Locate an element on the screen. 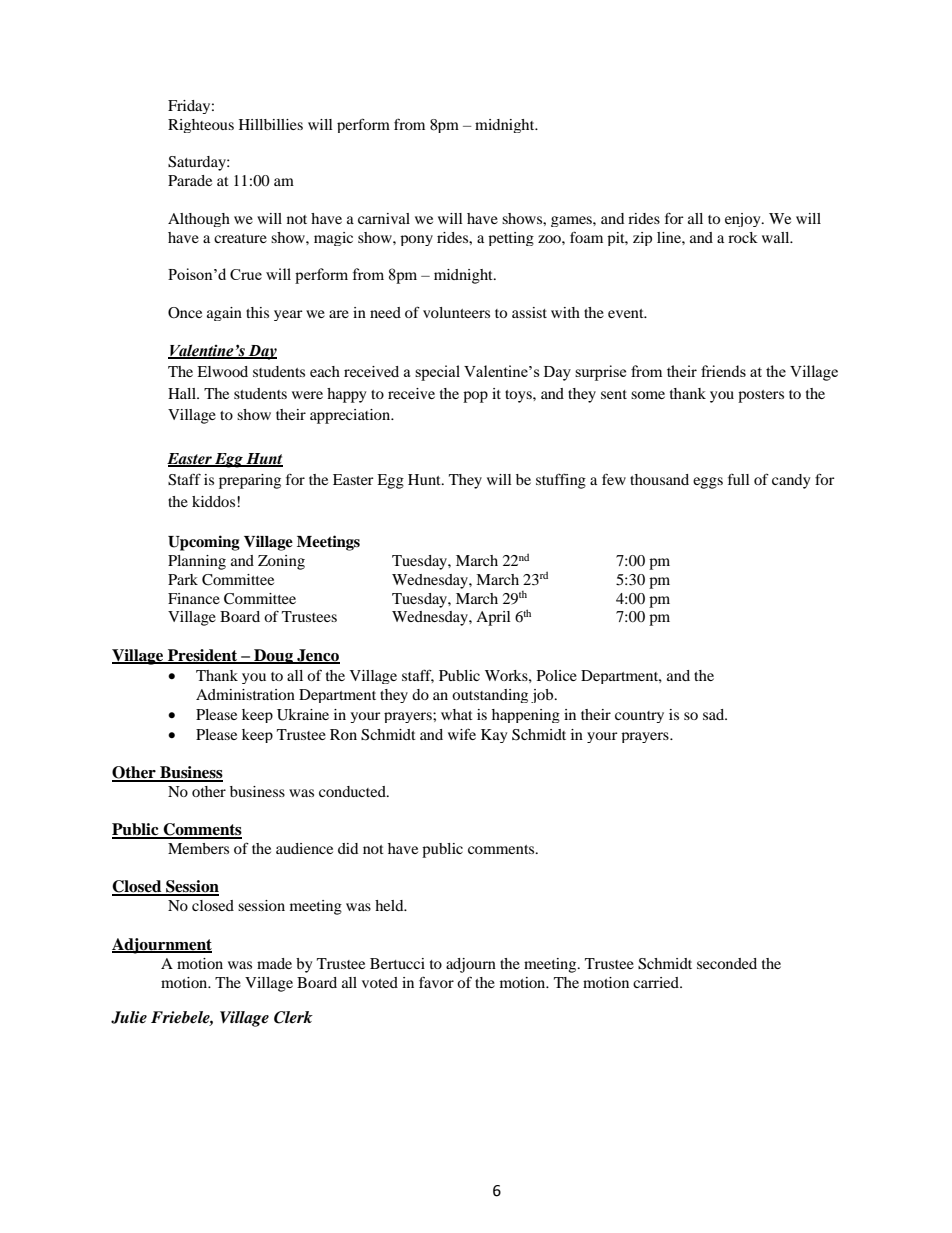 Image resolution: width=952 pixels, height=1233 pixels. enjoy is located at coordinates (744, 220).
